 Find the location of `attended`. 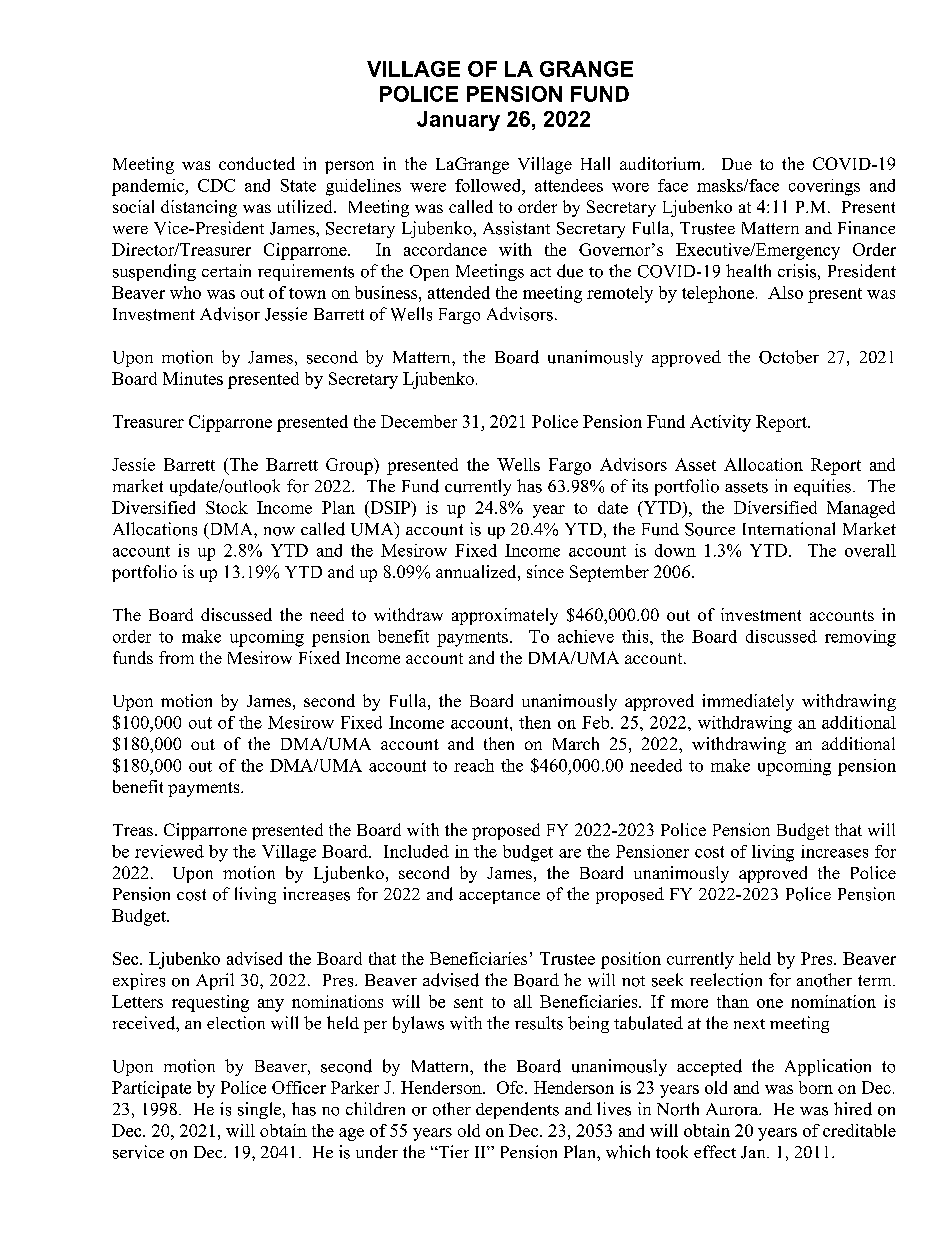

attended is located at coordinates (459, 292).
